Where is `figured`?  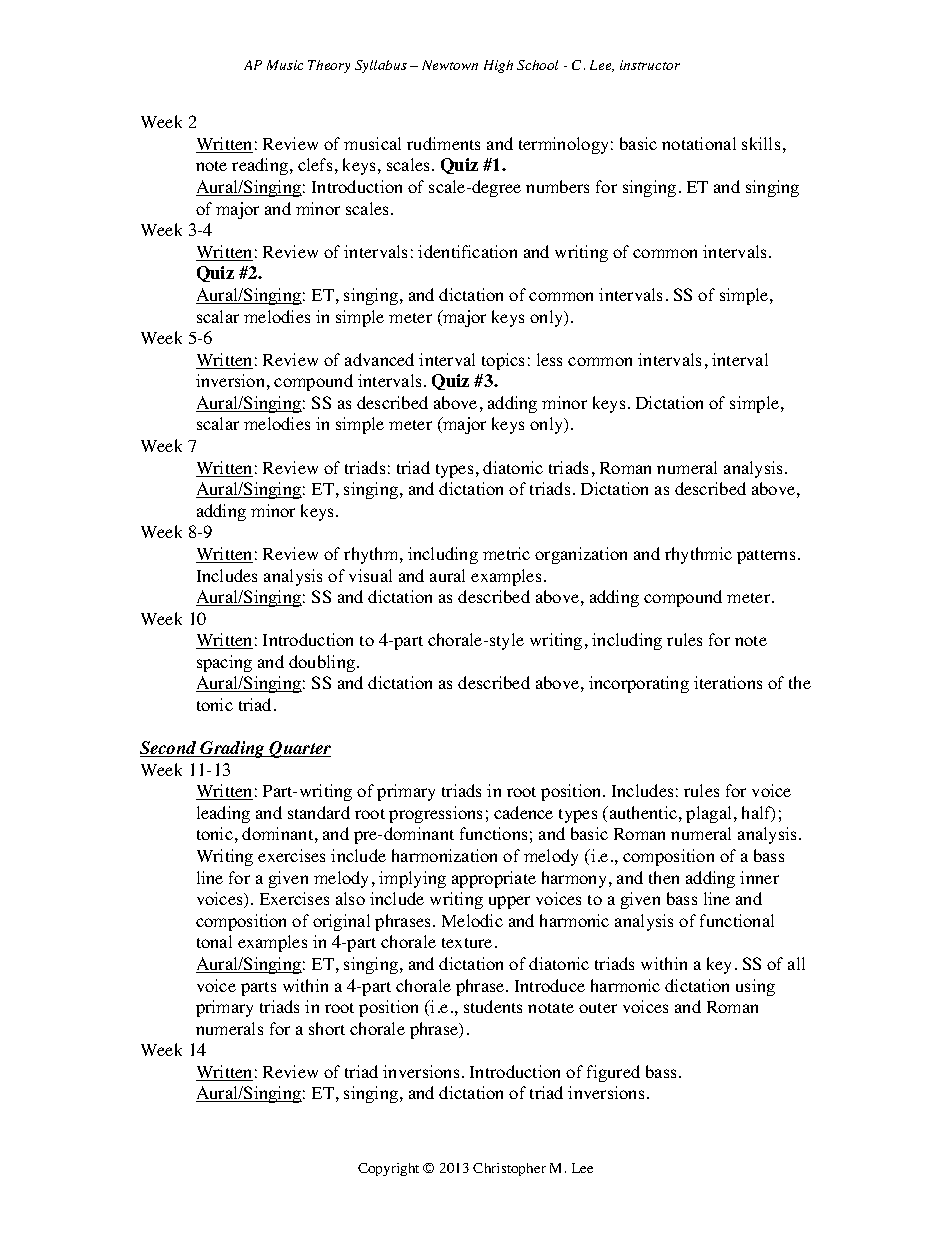
figured is located at coordinates (613, 1073).
